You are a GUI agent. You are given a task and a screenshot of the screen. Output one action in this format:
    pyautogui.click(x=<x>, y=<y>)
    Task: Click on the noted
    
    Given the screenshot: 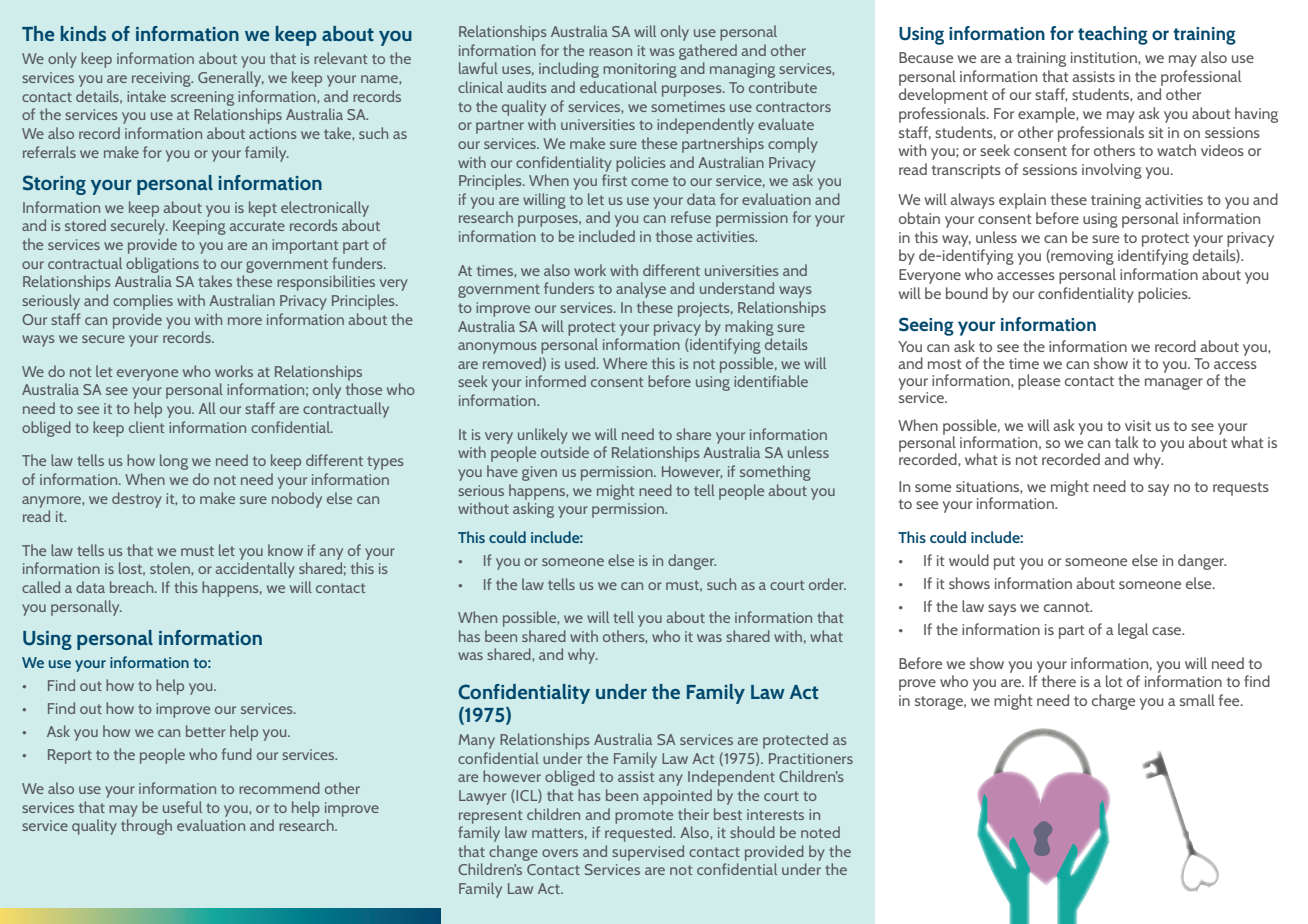 What is the action you would take?
    pyautogui.click(x=820, y=832)
